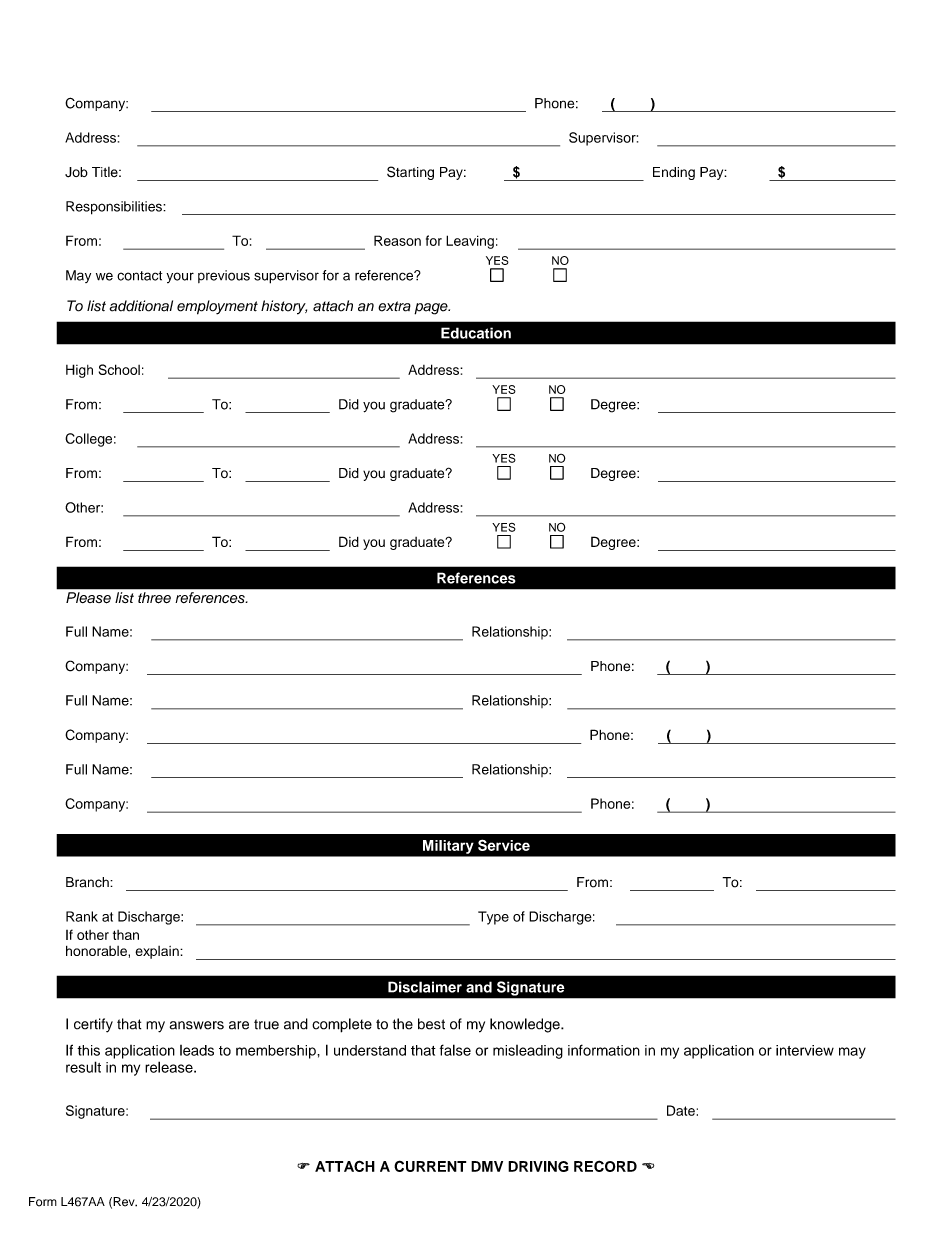 The image size is (952, 1233). What do you see at coordinates (432, 309) in the page?
I see `page` at bounding box center [432, 309].
